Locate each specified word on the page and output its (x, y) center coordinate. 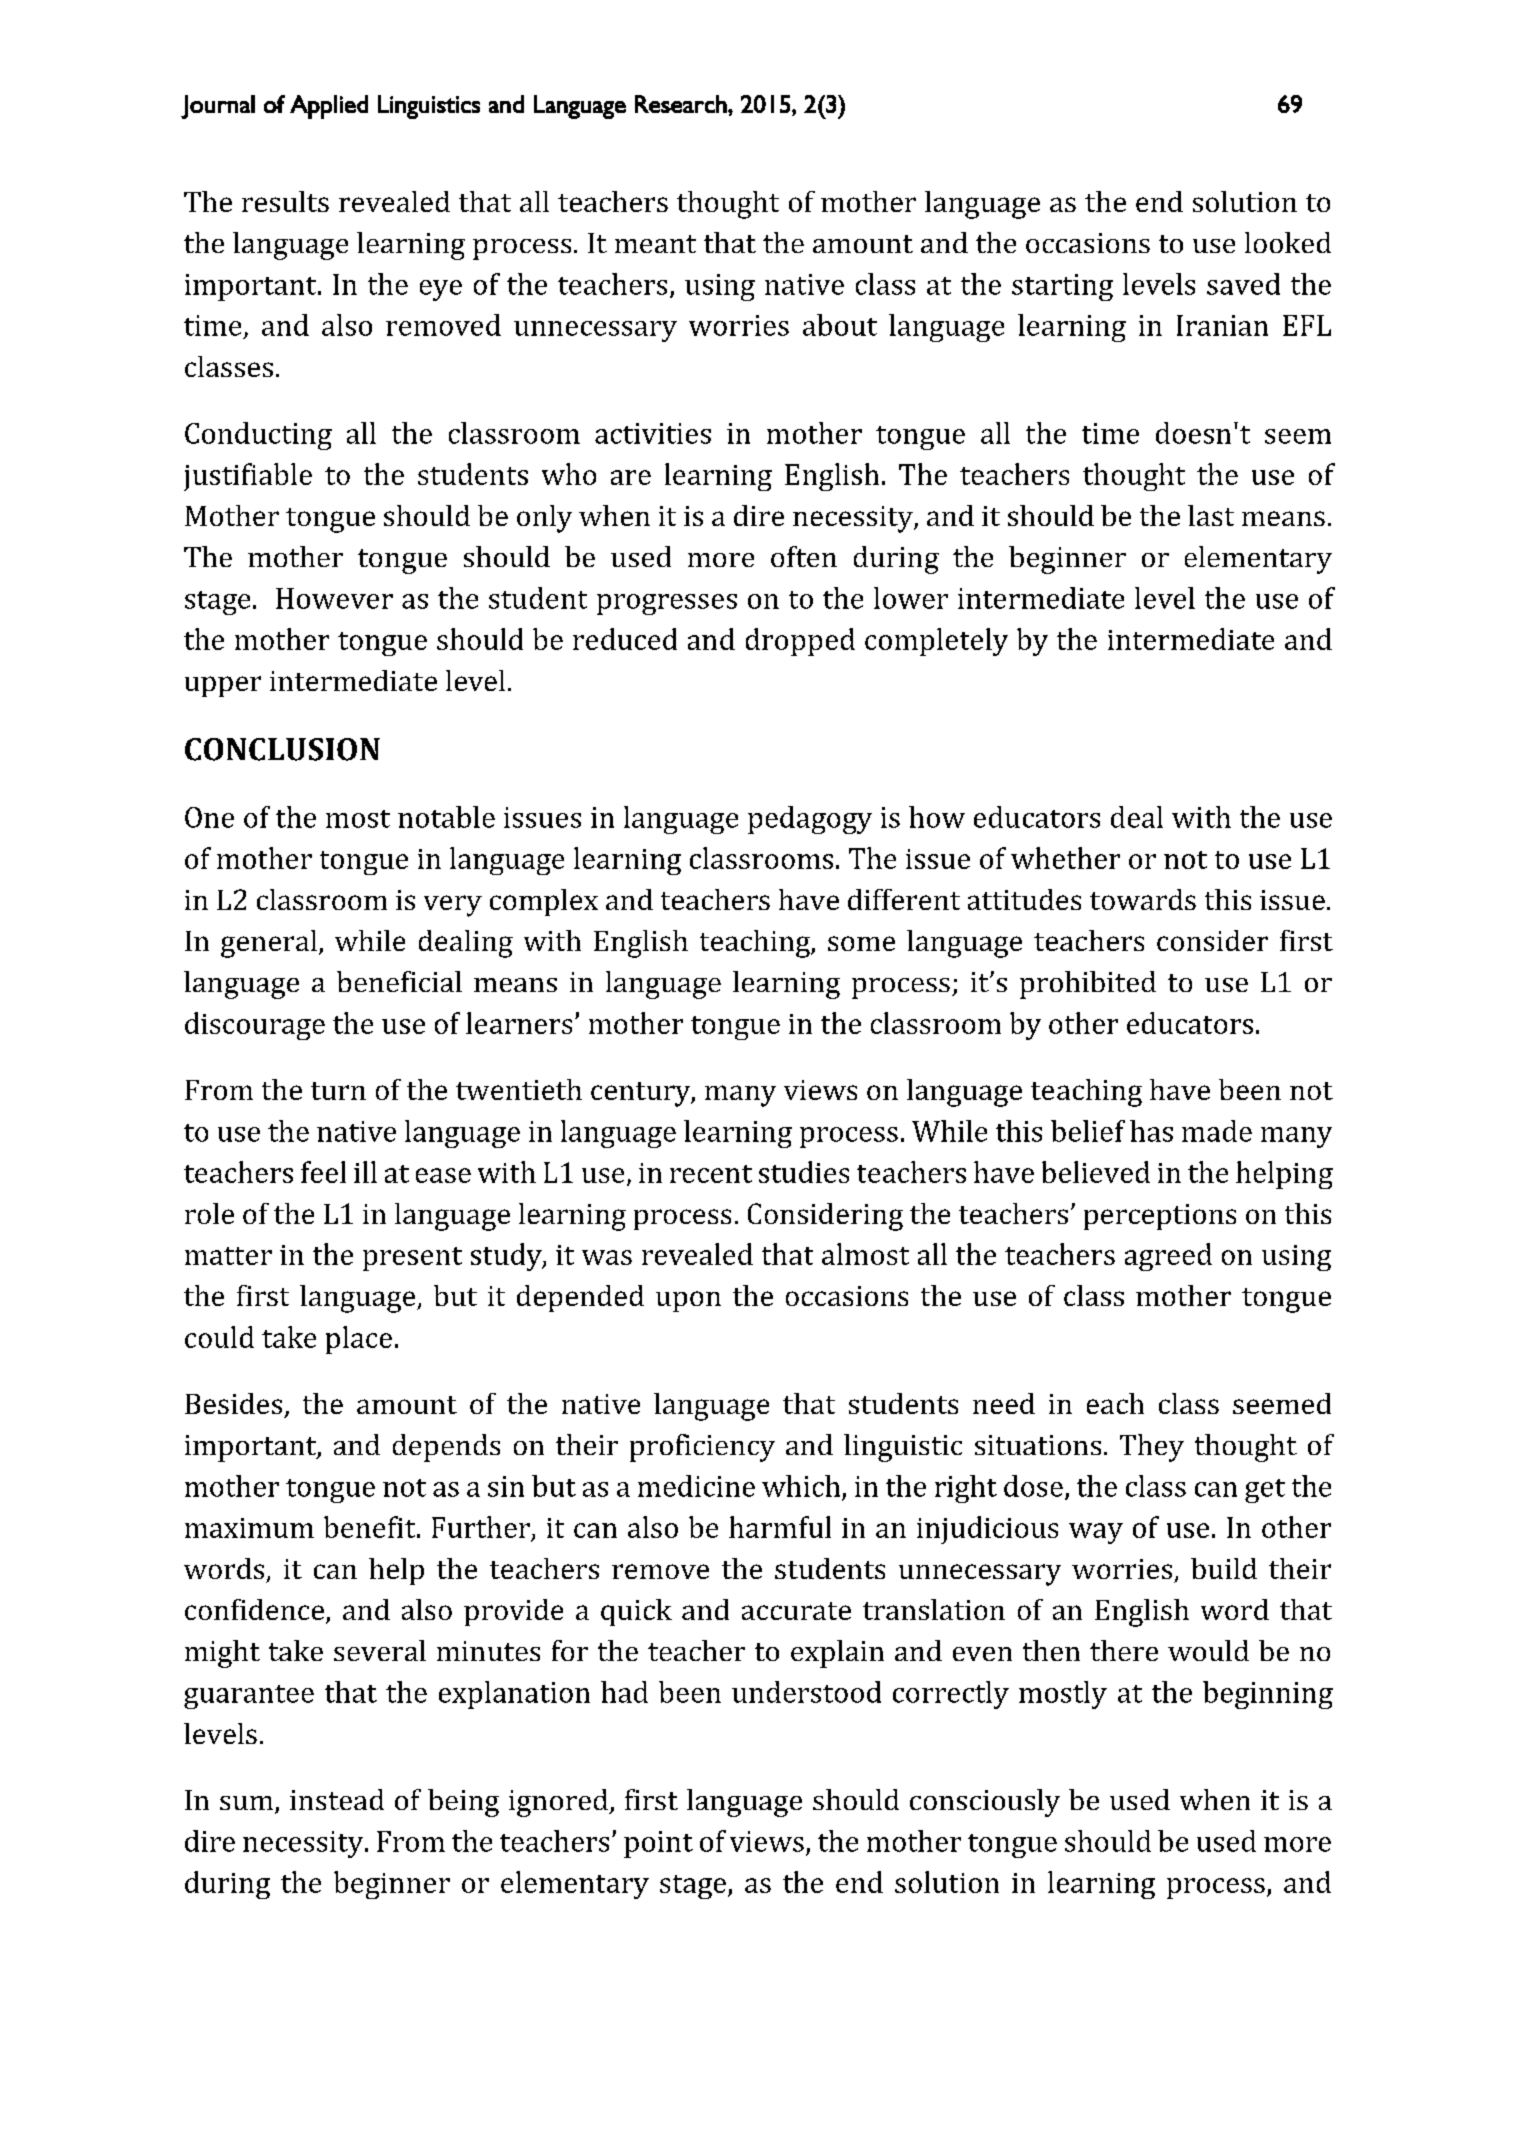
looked (1288, 242)
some (861, 943)
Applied (329, 107)
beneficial (399, 981)
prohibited (1088, 985)
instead (337, 1799)
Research (682, 104)
